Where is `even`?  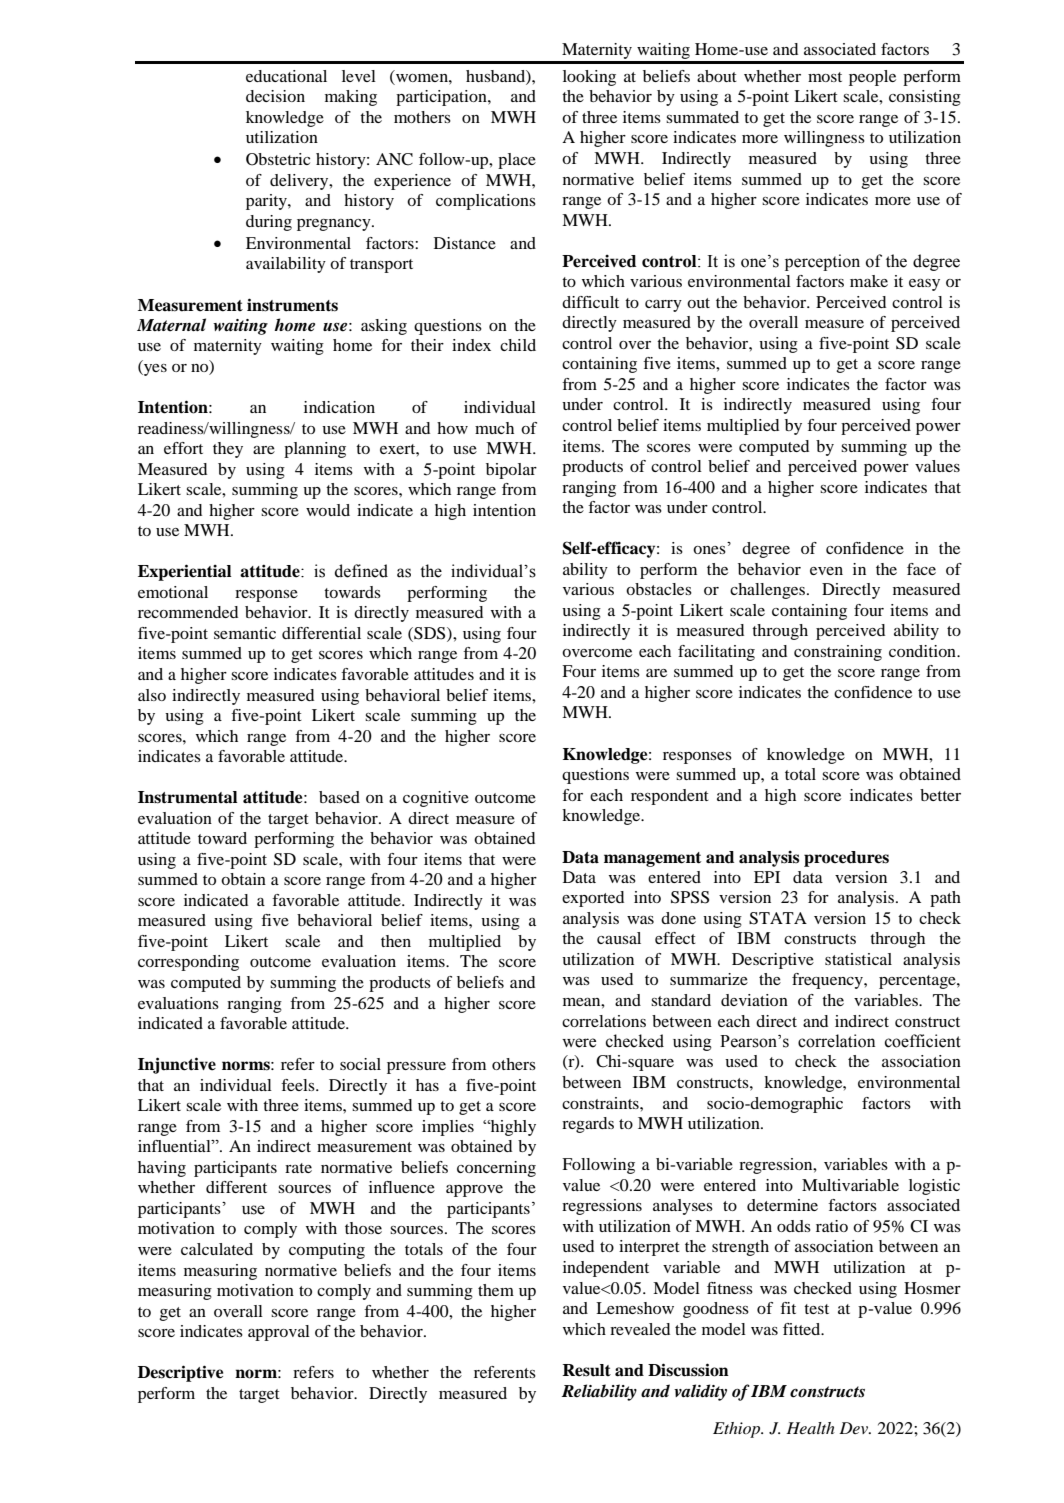 even is located at coordinates (826, 571).
